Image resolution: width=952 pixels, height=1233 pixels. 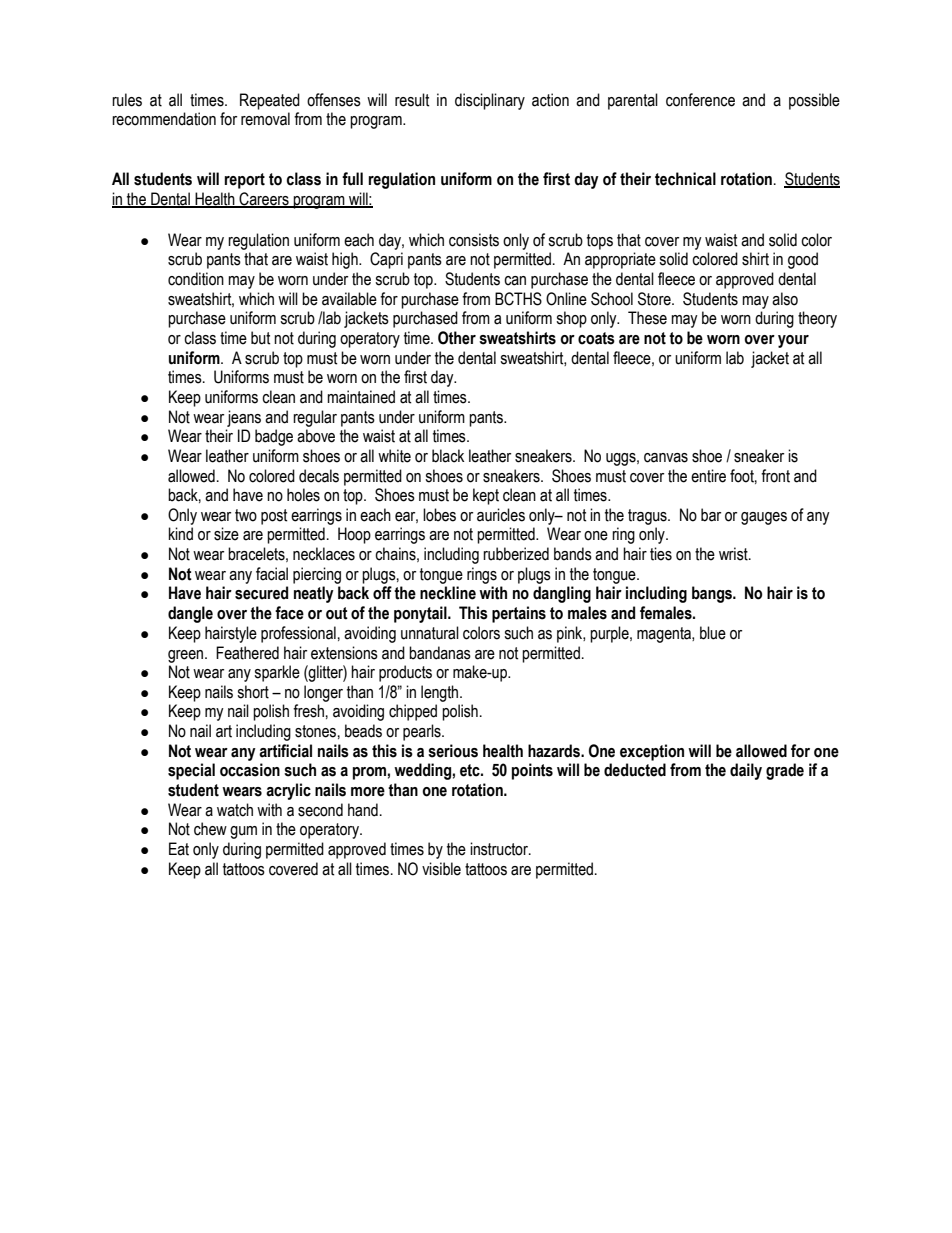 I want to click on your, so click(x=793, y=341).
